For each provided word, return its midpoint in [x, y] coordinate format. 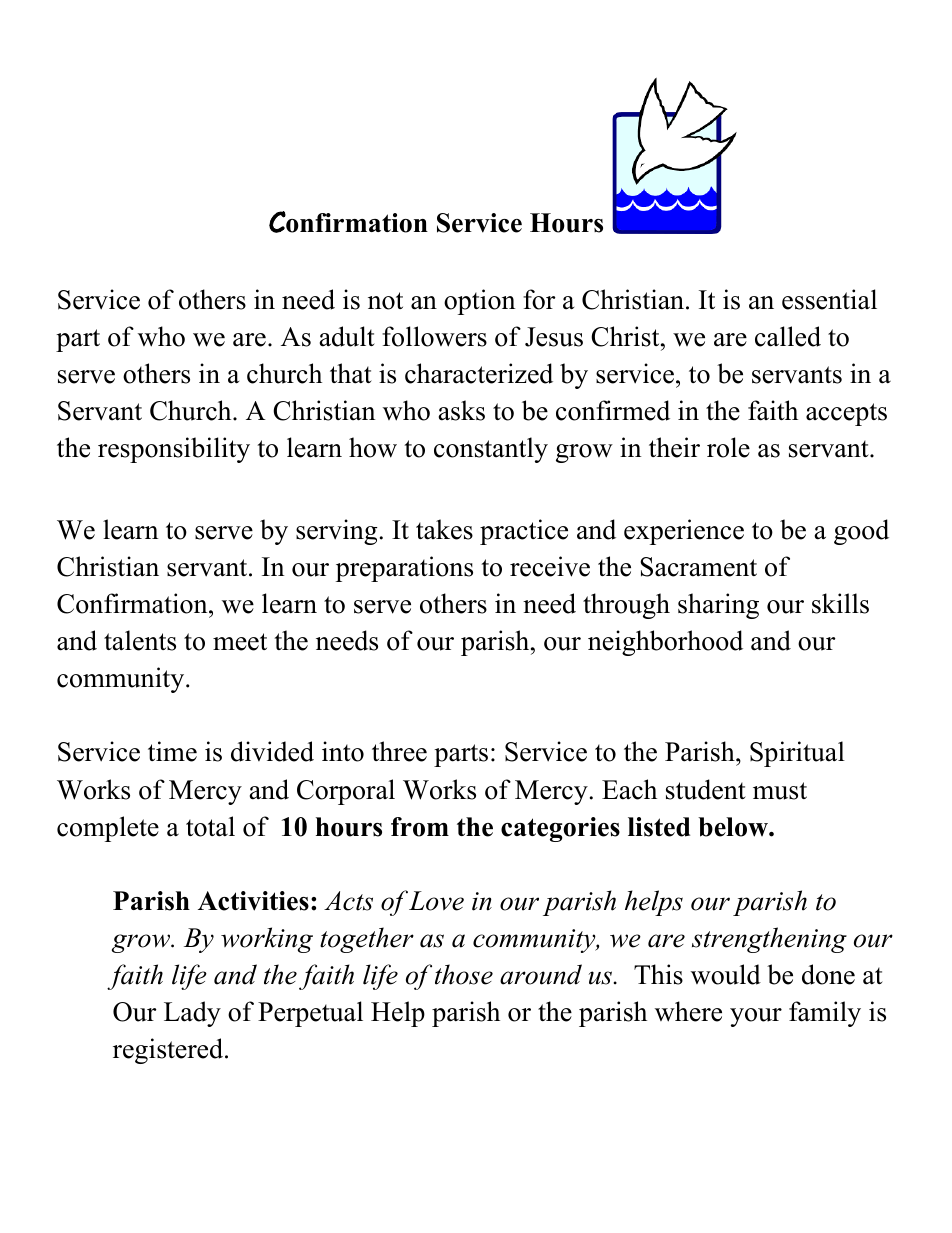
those [464, 974]
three [399, 751]
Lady [192, 1014]
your [756, 1017]
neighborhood [665, 643]
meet [240, 642]
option [479, 302]
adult [347, 336]
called [788, 336]
